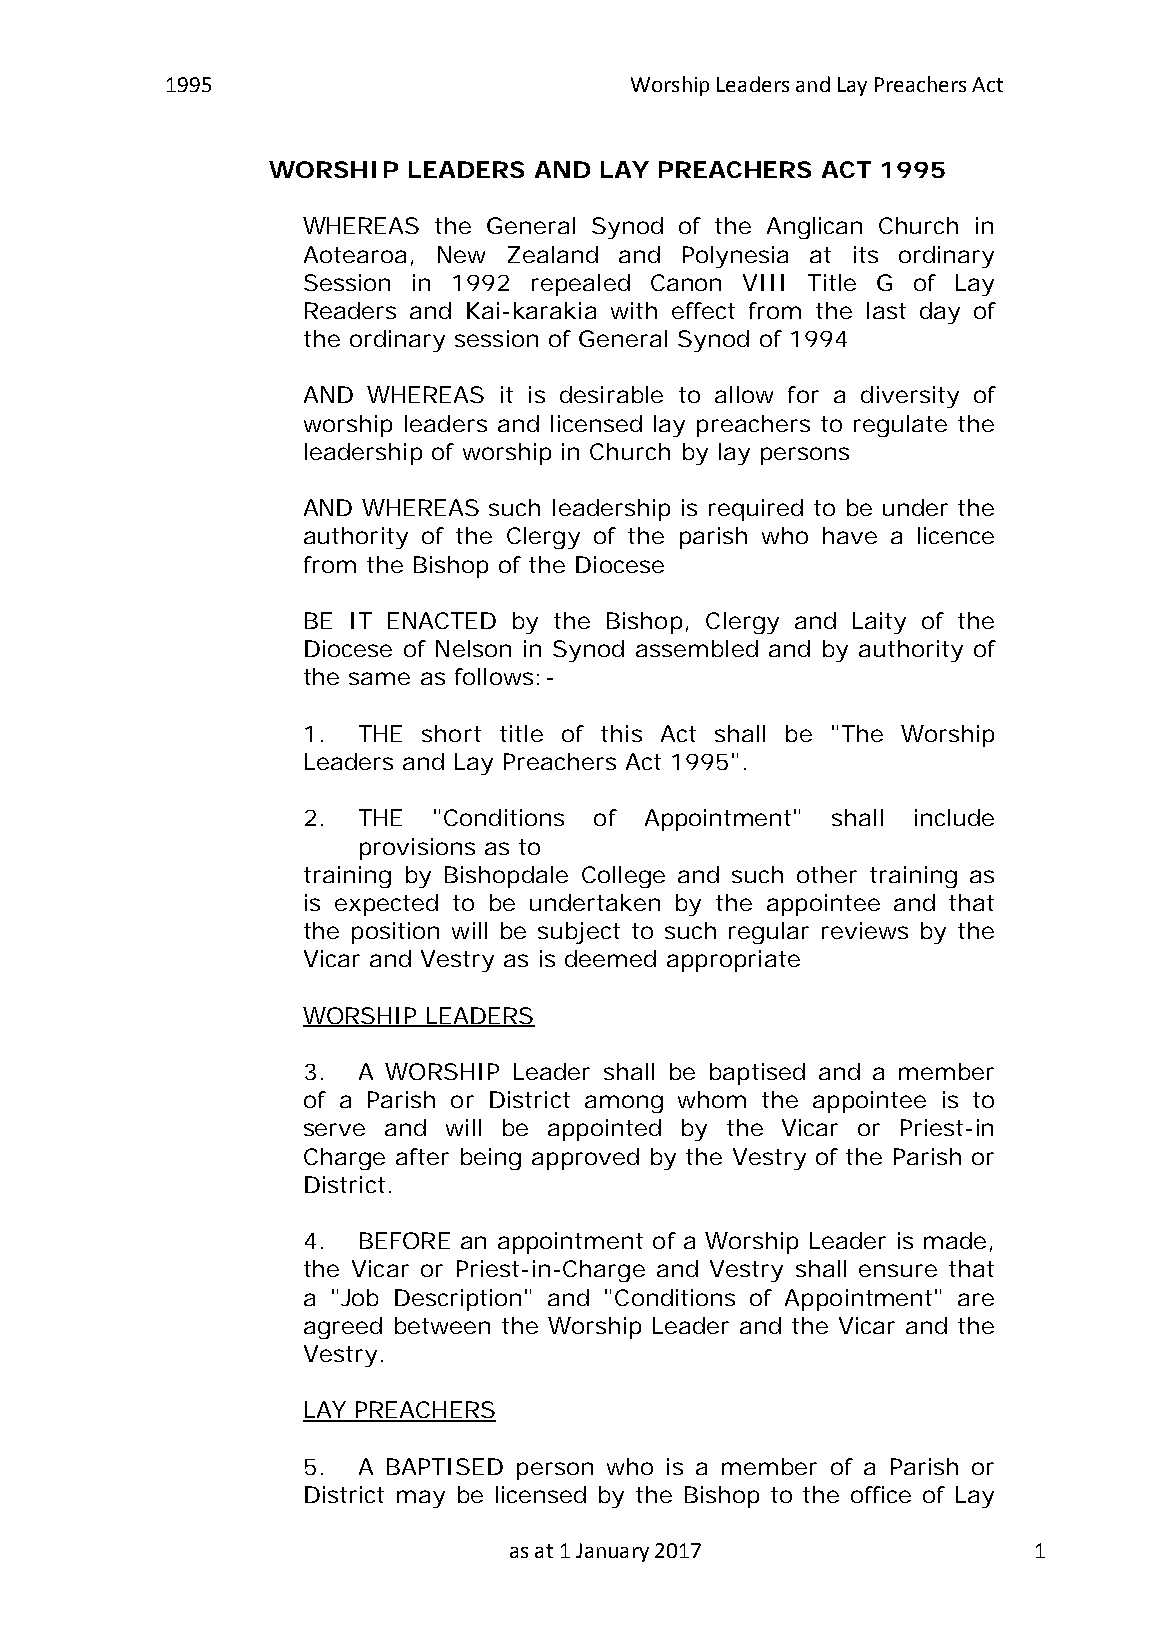 The height and width of the image is (1634, 1156). What do you see at coordinates (865, 930) in the image?
I see `reviews` at bounding box center [865, 930].
